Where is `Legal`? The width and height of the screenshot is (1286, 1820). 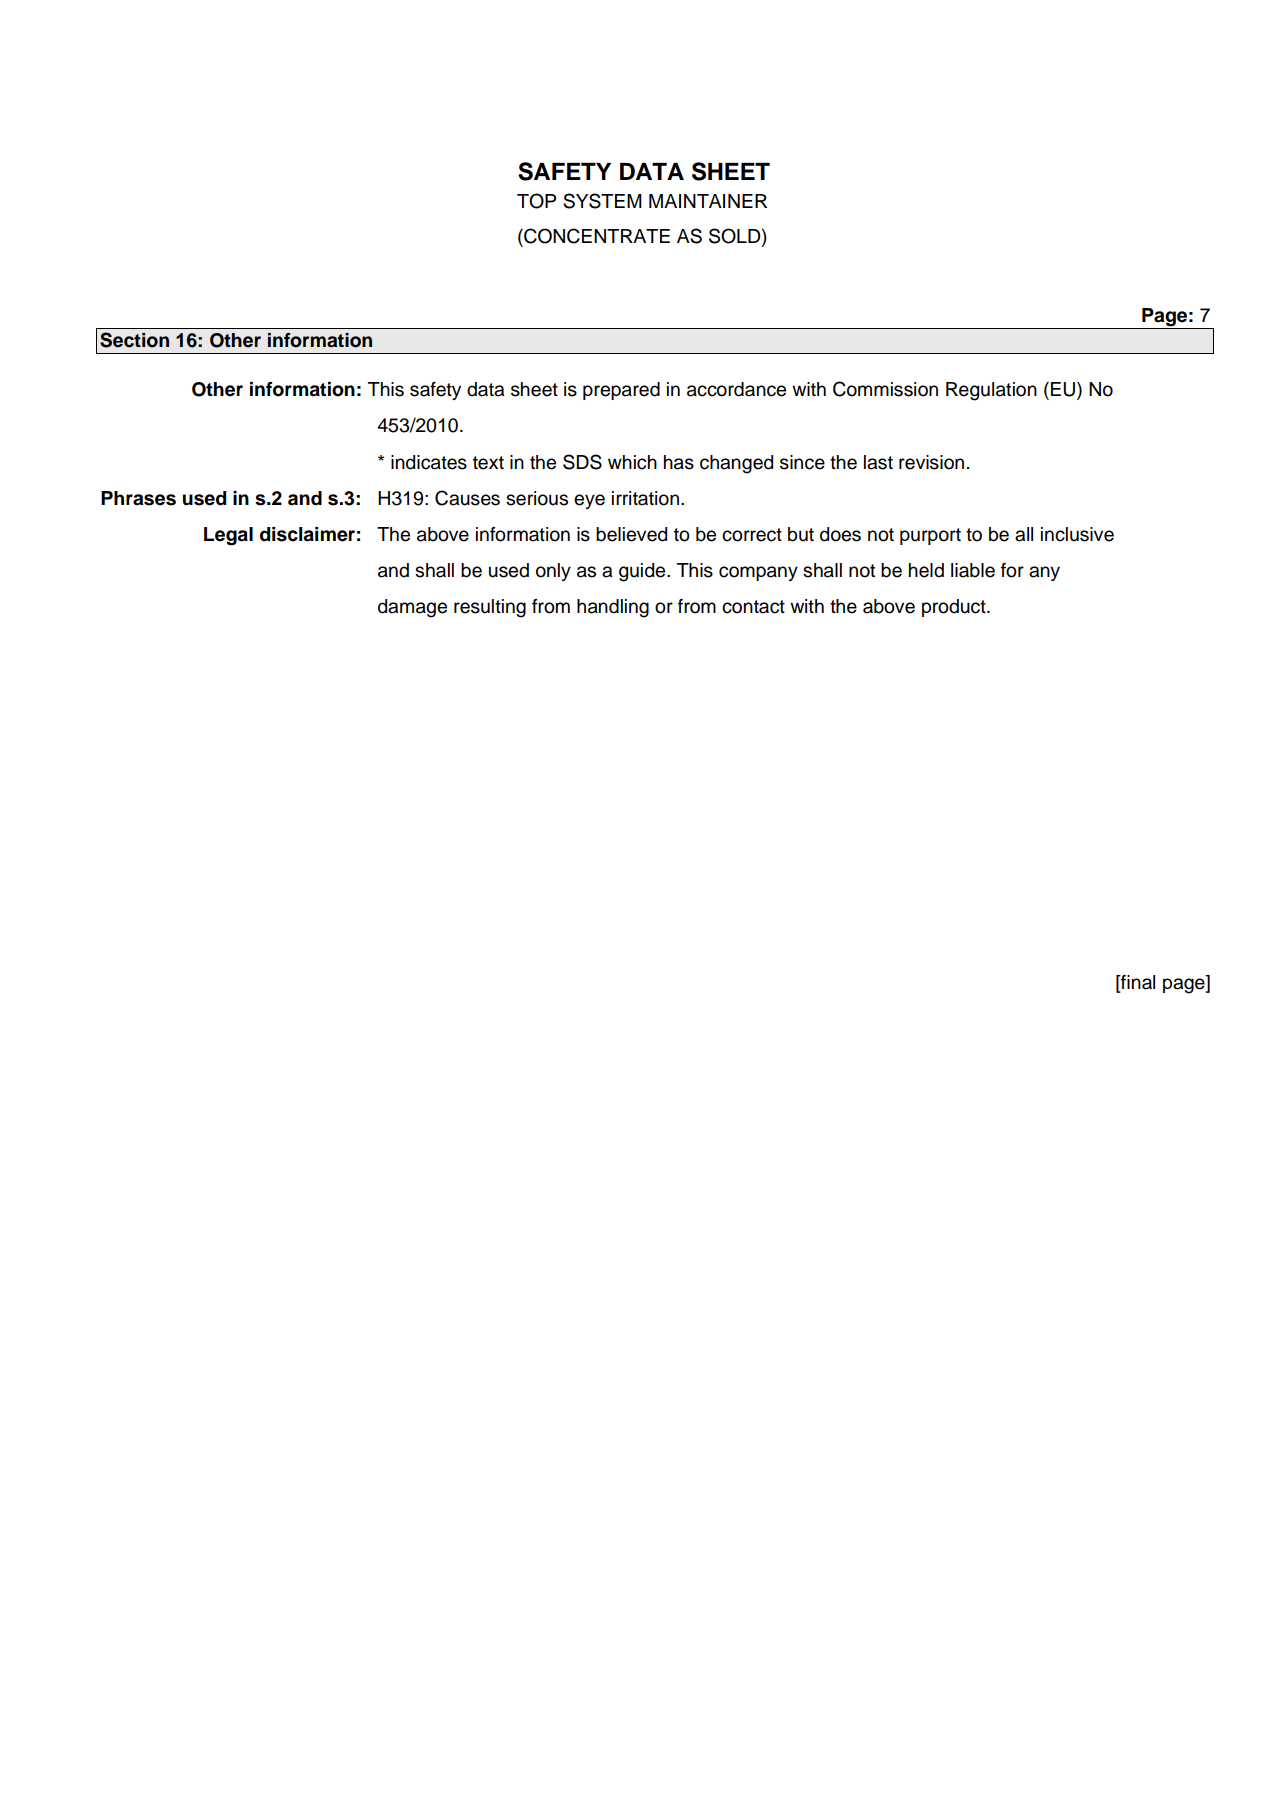
Legal is located at coordinates (228, 536).
